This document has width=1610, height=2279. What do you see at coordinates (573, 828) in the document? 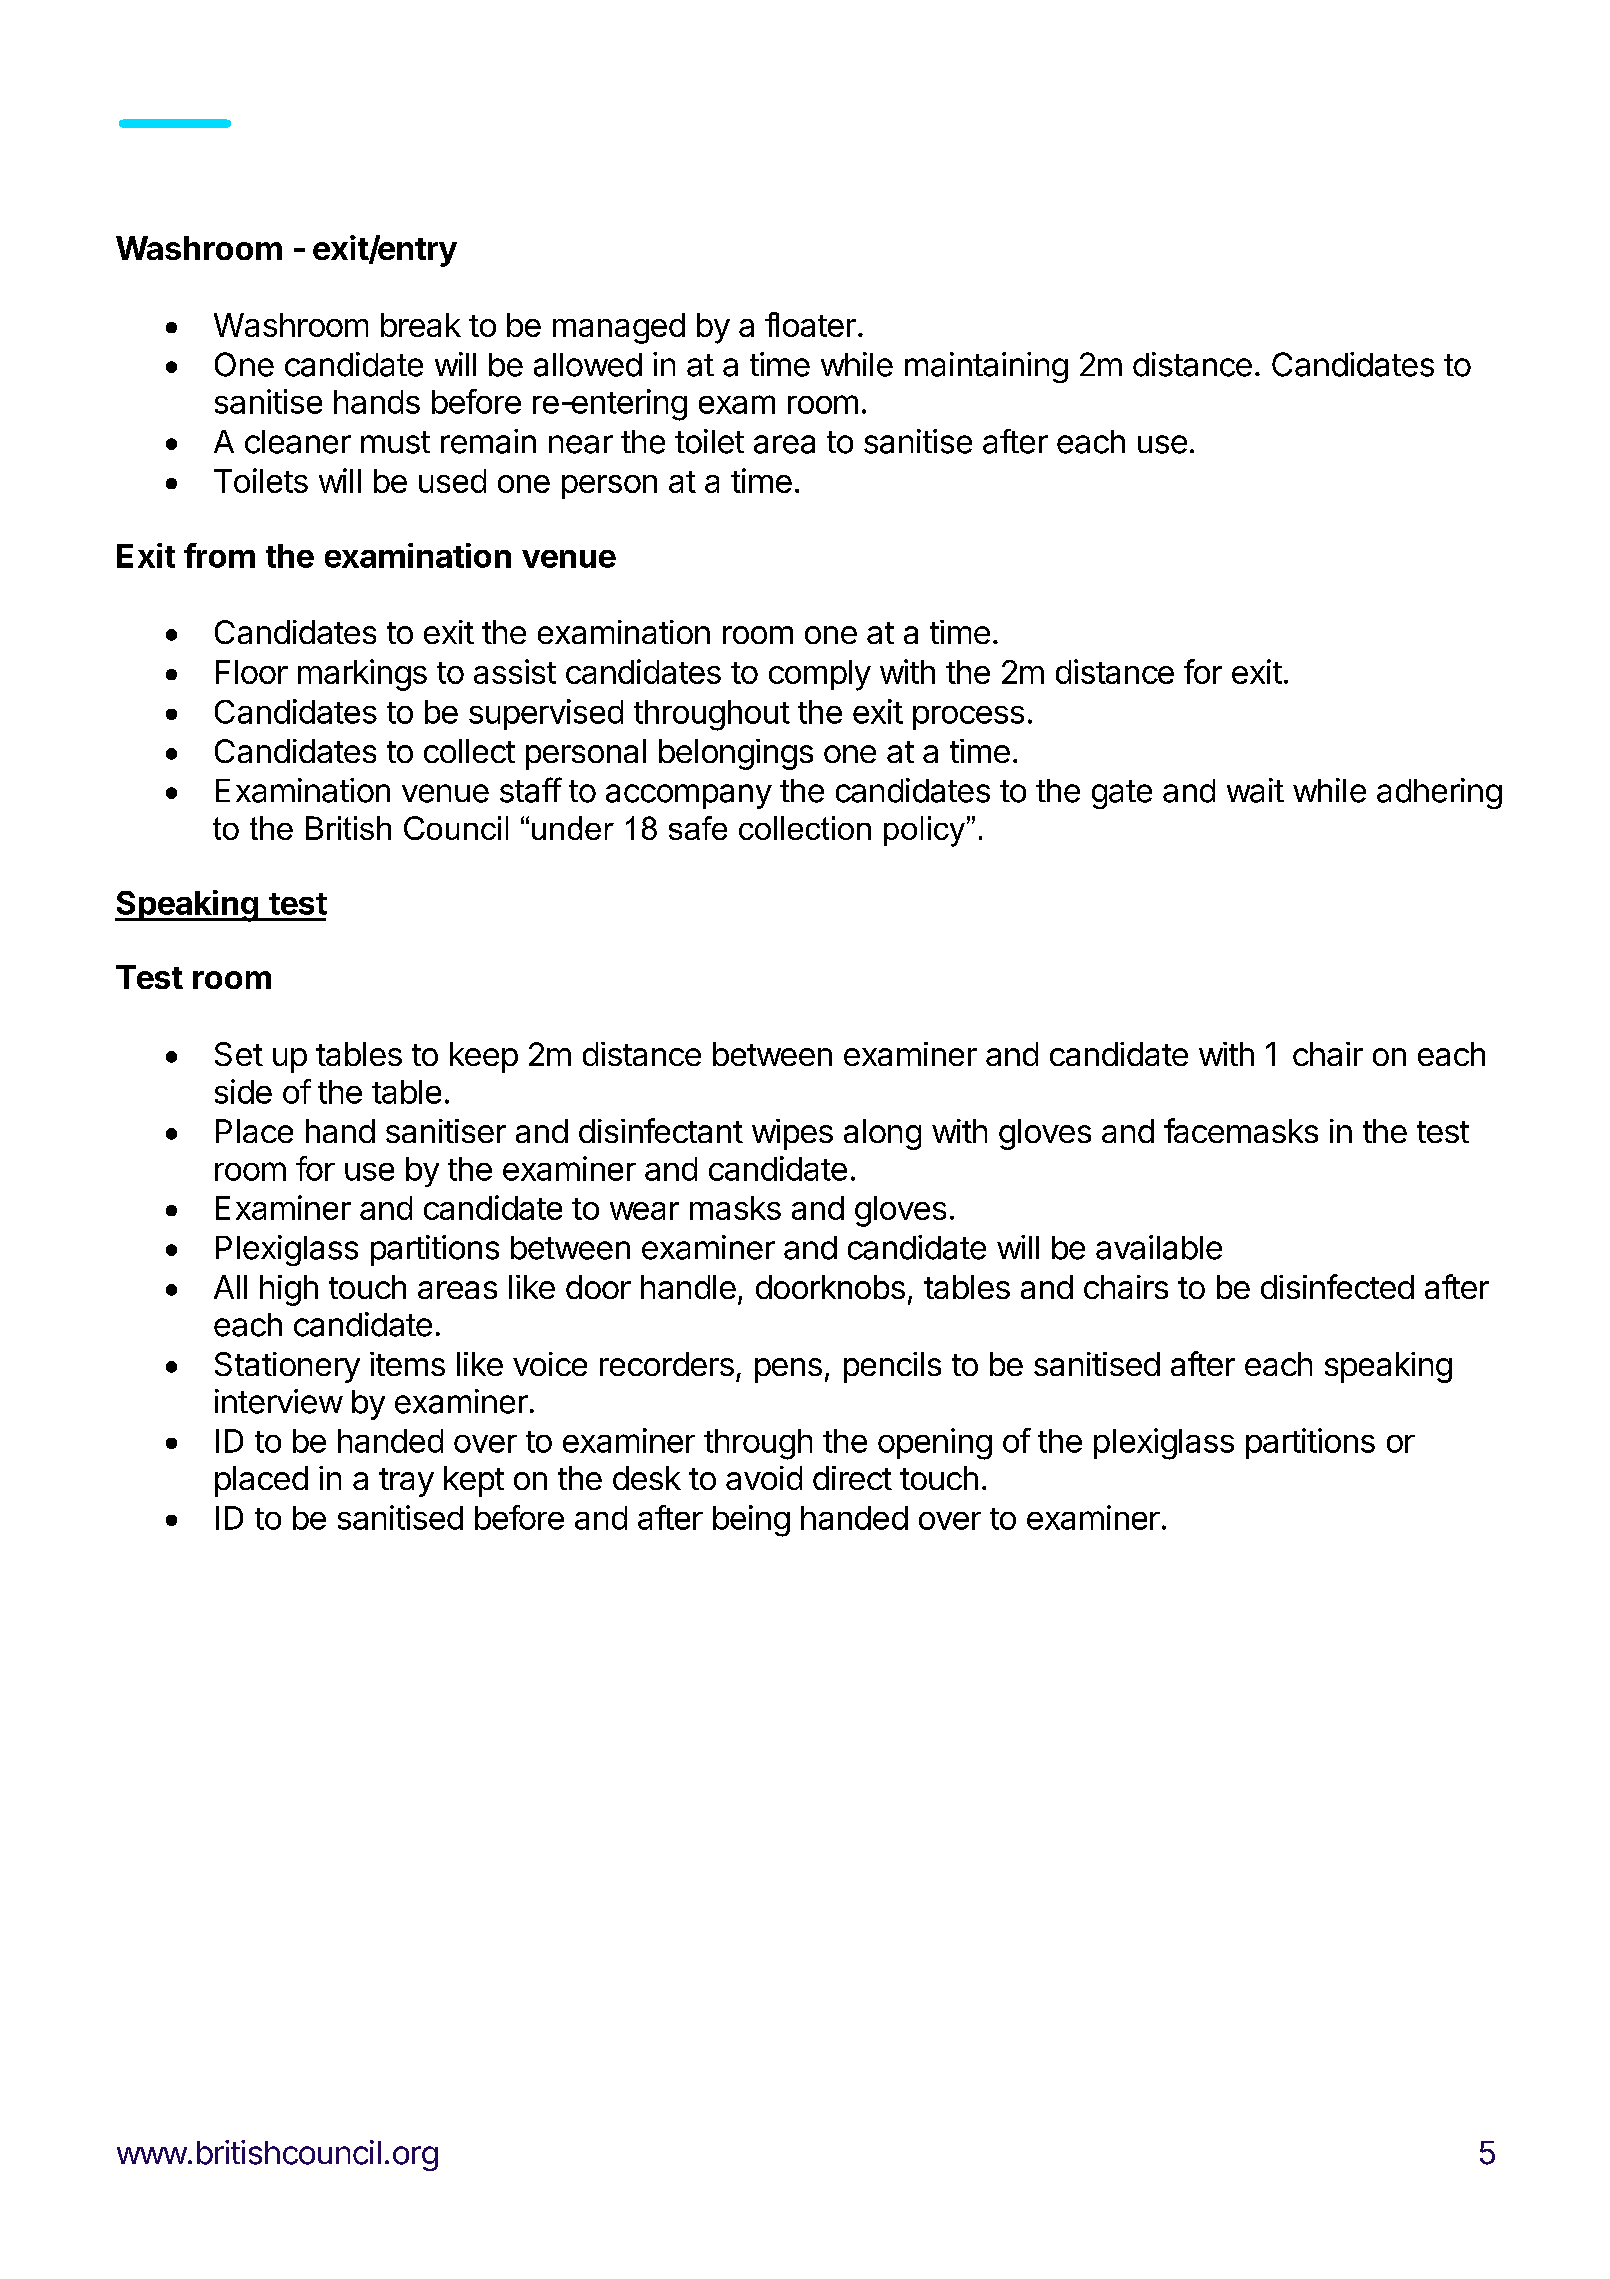
I see `under` at bounding box center [573, 828].
